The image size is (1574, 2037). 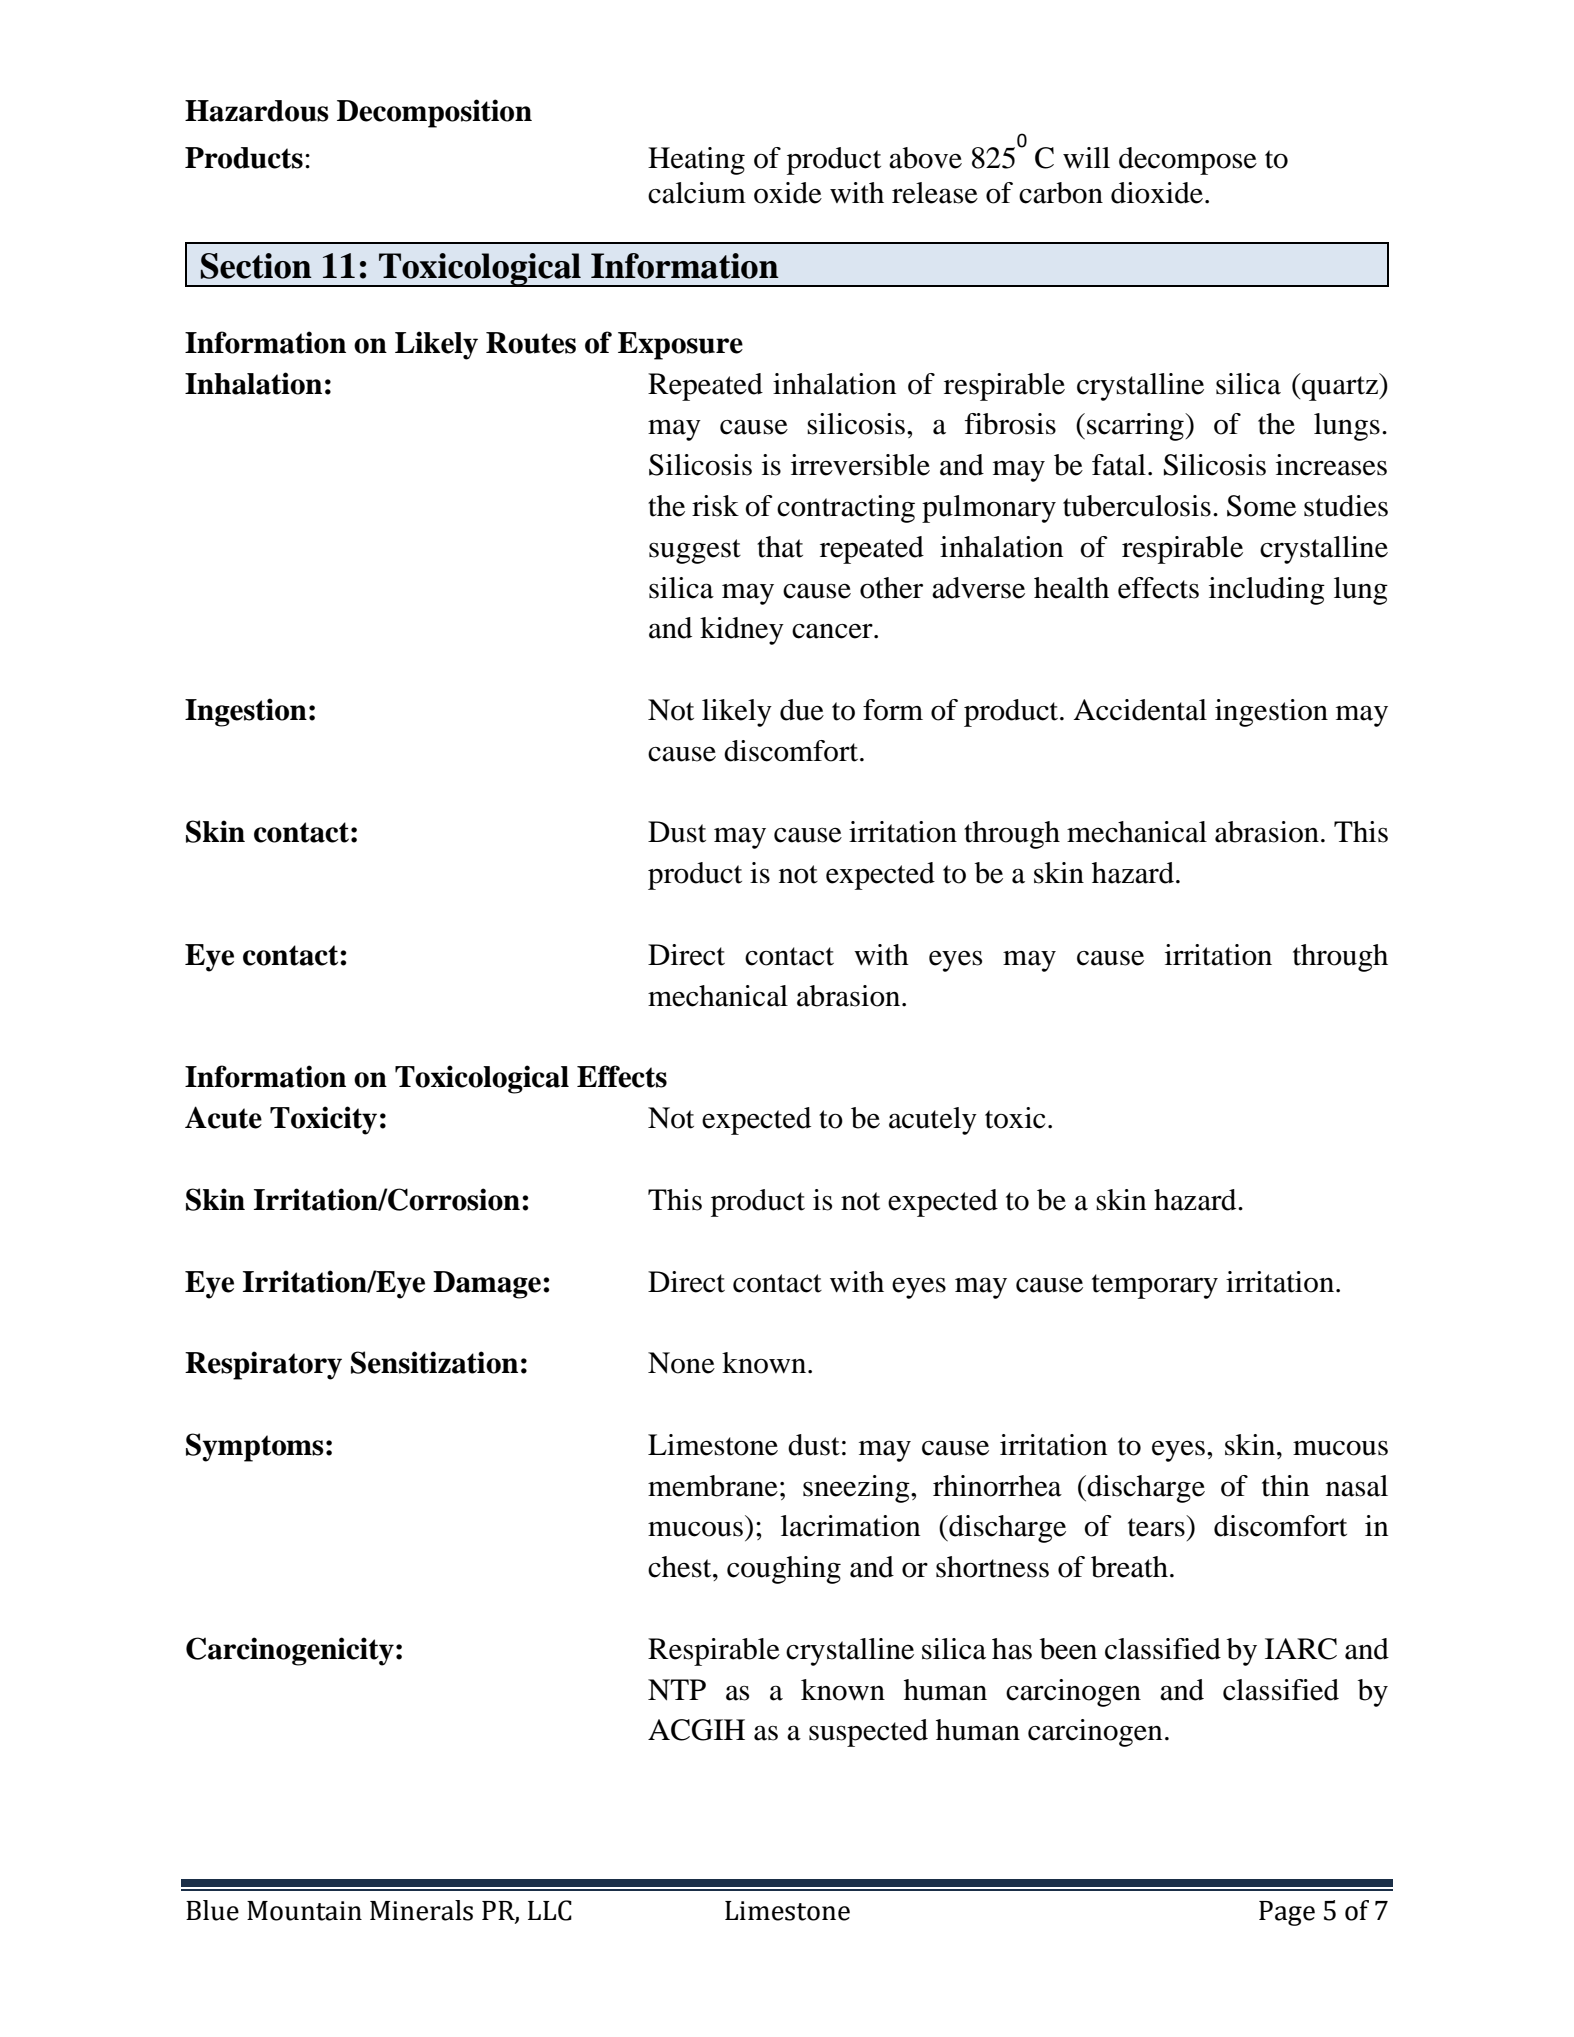 I want to click on temporary, so click(x=1155, y=1286).
